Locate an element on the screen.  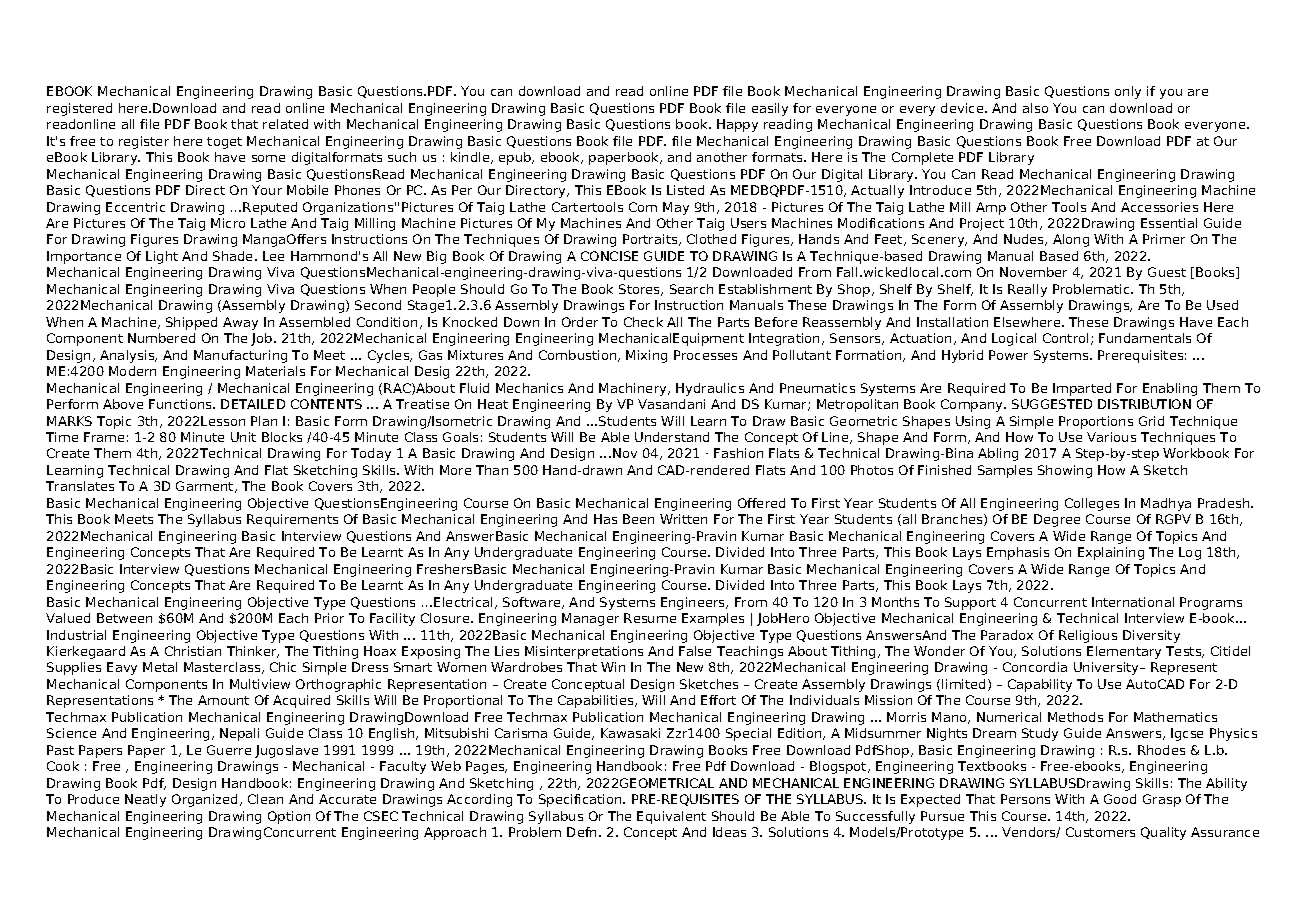
related is located at coordinates (285, 124).
